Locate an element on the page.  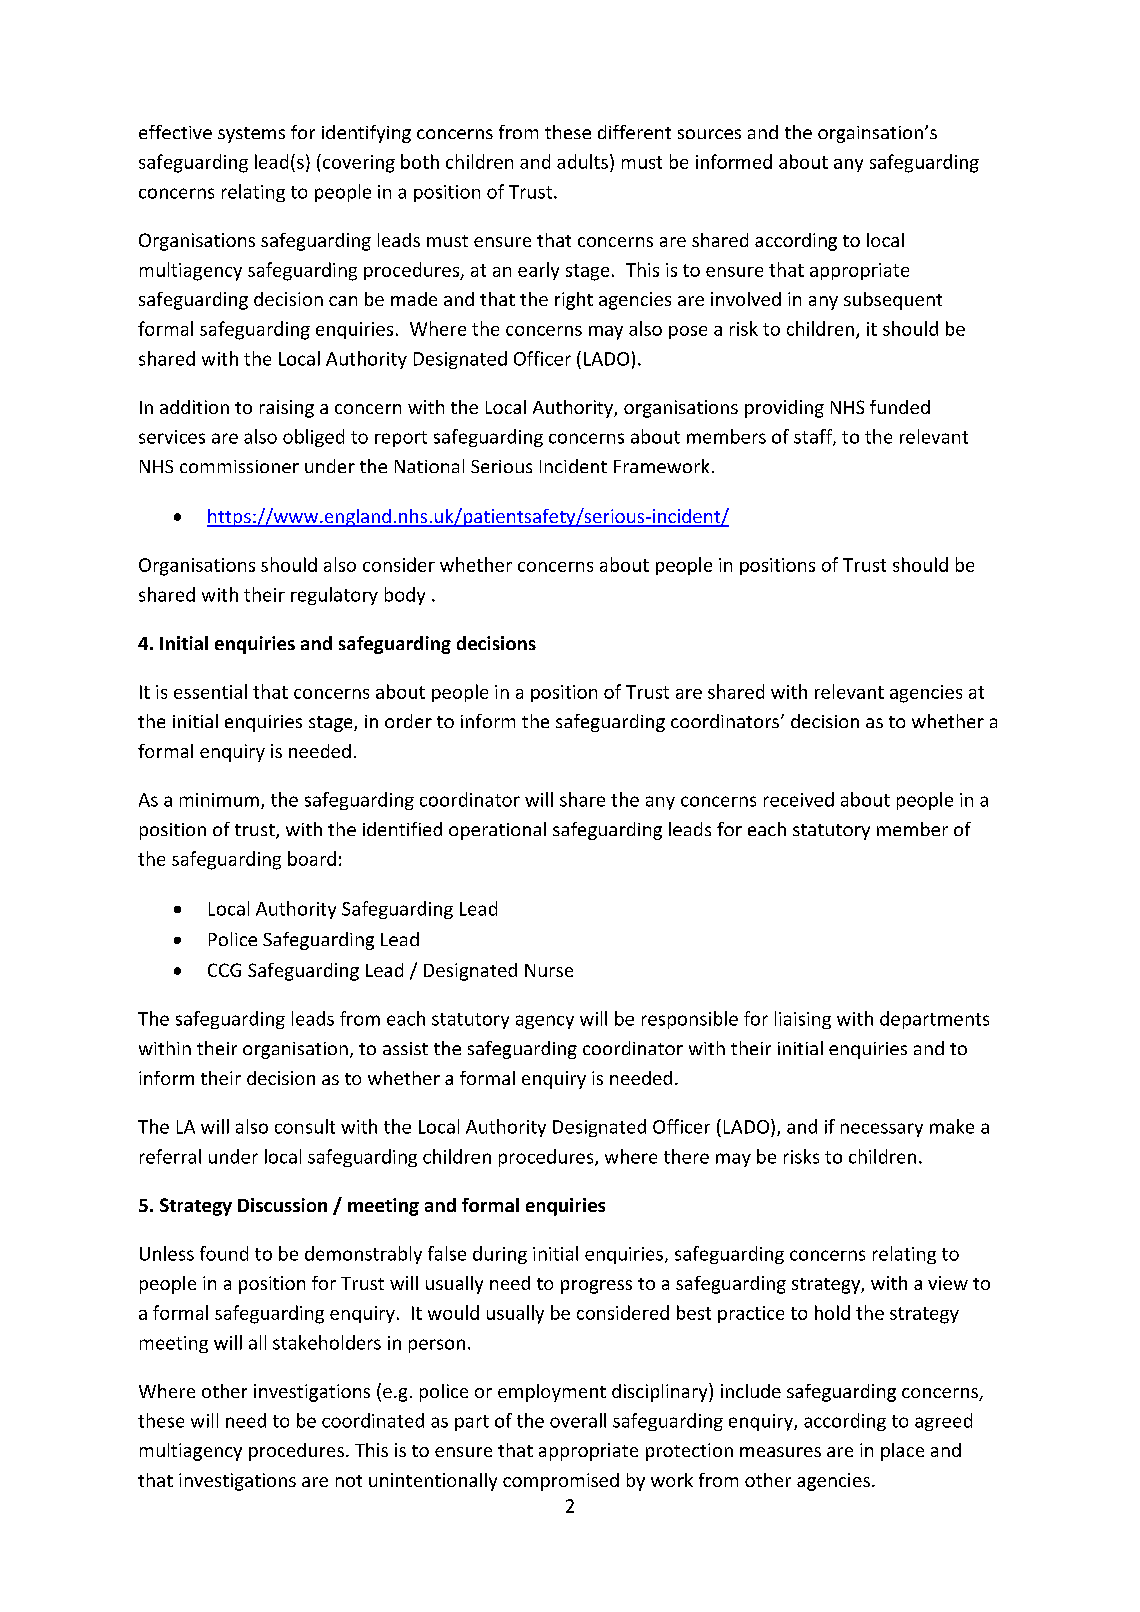
operational is located at coordinates (497, 831).
